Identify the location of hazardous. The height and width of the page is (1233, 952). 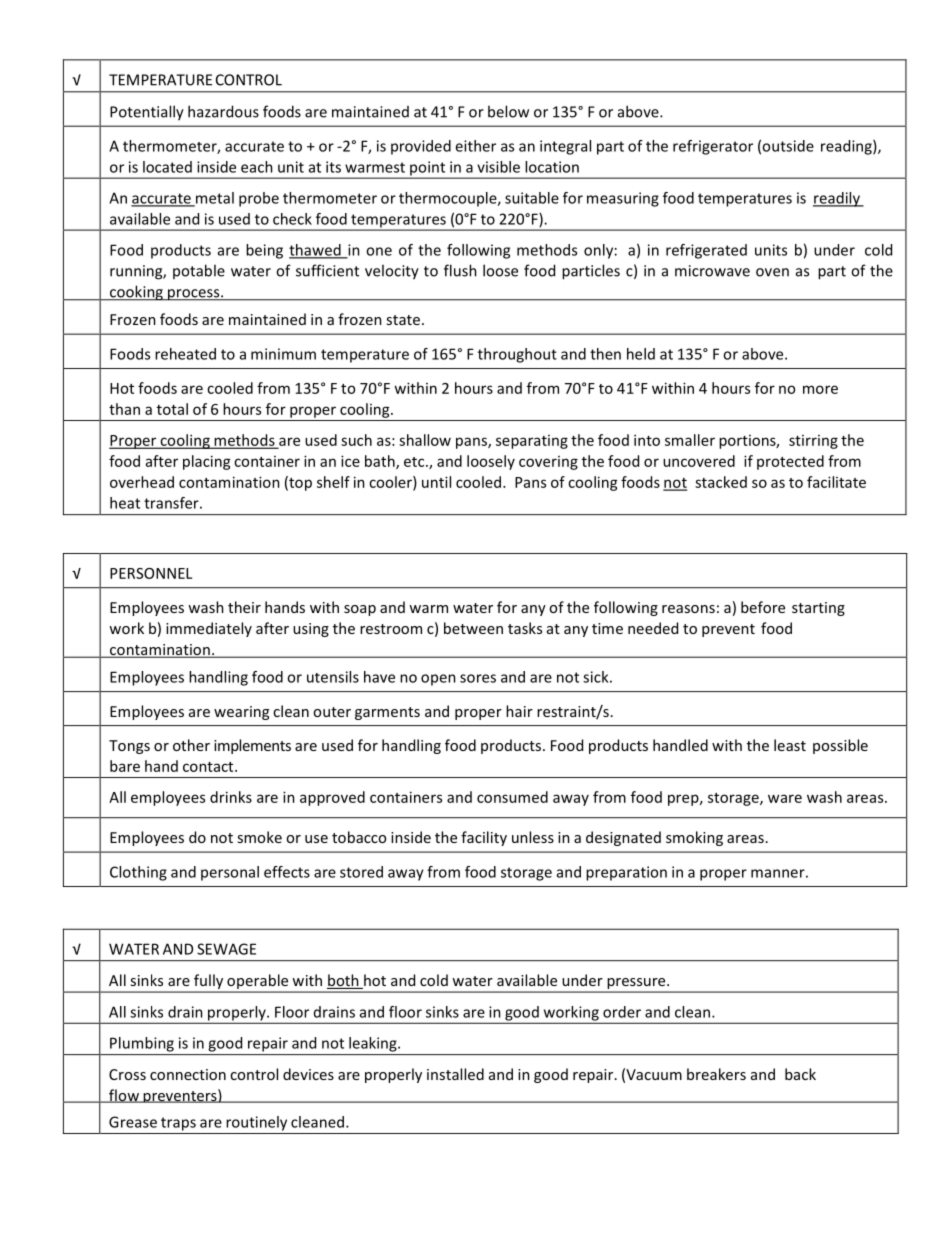
(223, 111).
